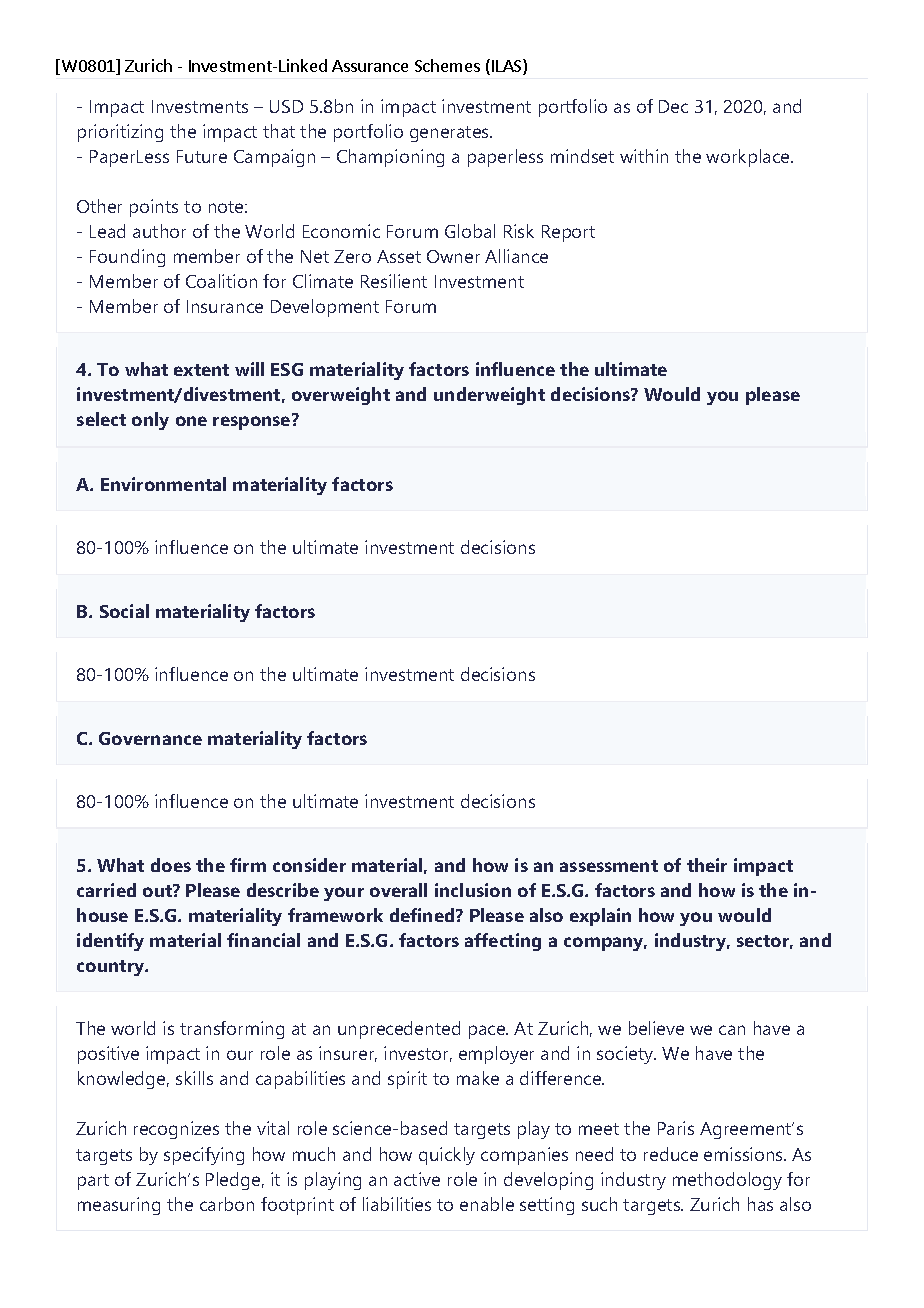 The width and height of the screenshot is (924, 1308). I want to click on overall, so click(398, 890).
